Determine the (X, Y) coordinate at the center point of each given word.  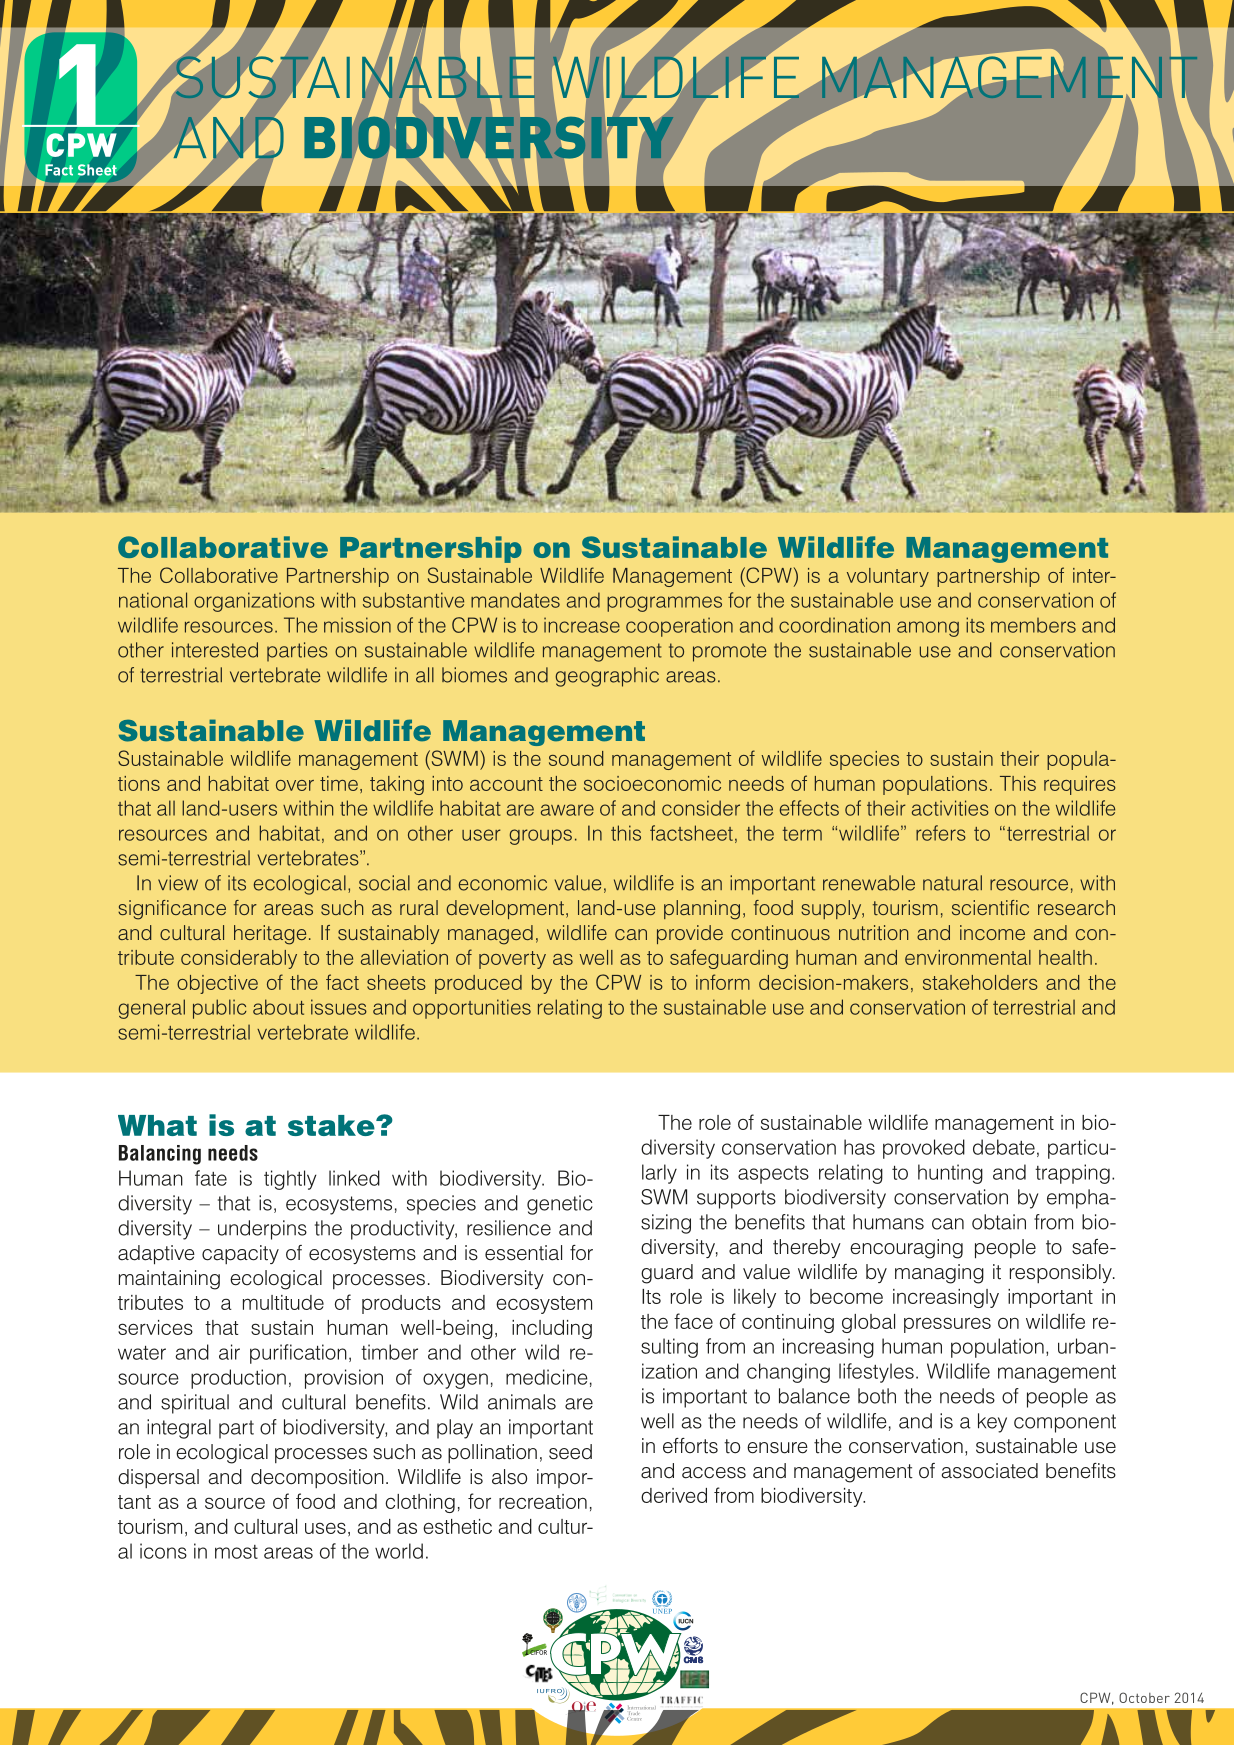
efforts (690, 1446)
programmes (664, 604)
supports (736, 1199)
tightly (290, 1180)
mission (357, 625)
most (236, 1552)
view (178, 883)
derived (674, 1495)
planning (702, 910)
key (992, 1423)
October (1144, 1697)
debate (1004, 1147)
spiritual (195, 1404)
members (1033, 625)
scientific (990, 907)
